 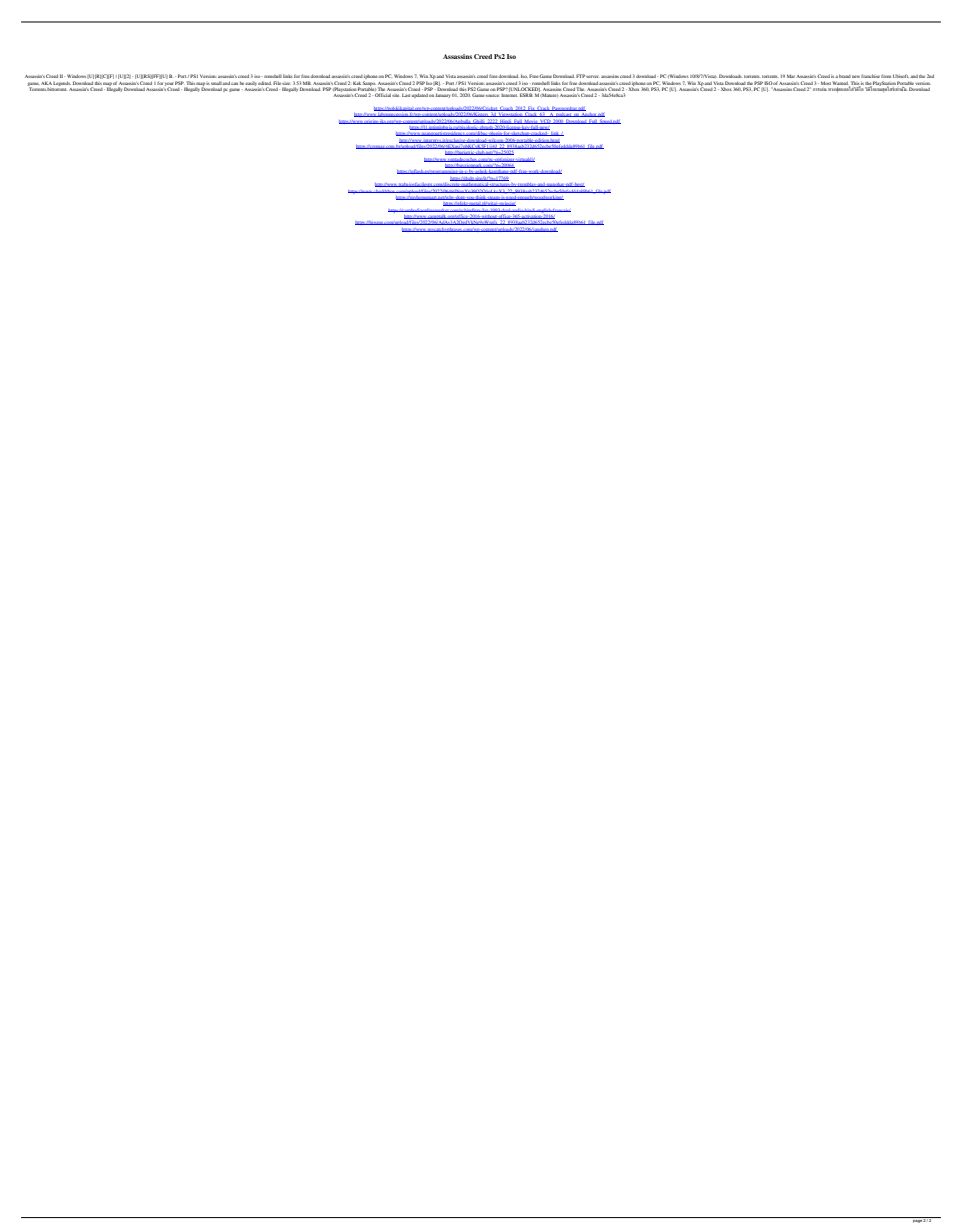 I want to click on franchise, so click(x=870, y=76).
